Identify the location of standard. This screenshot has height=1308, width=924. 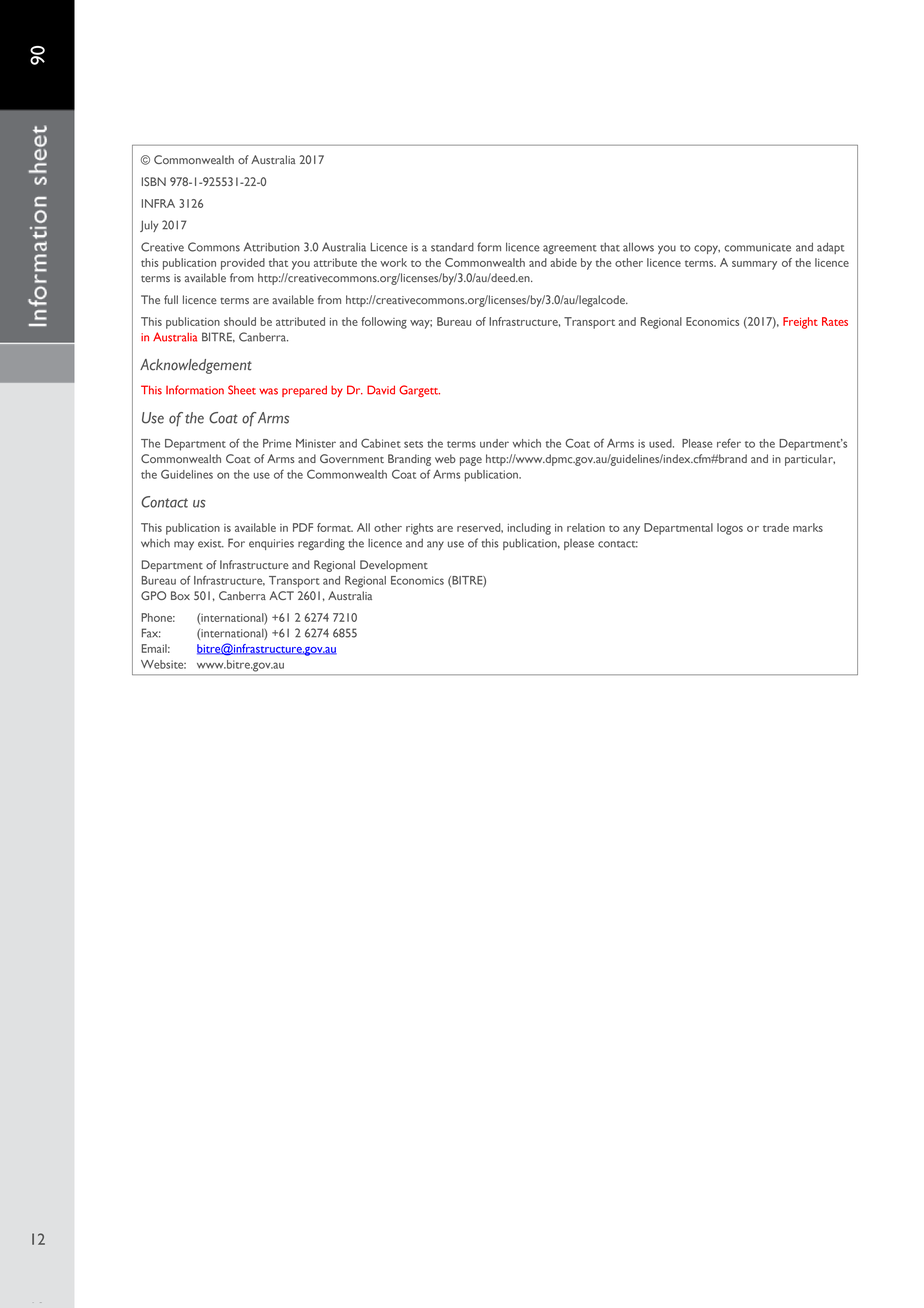
(452, 247).
